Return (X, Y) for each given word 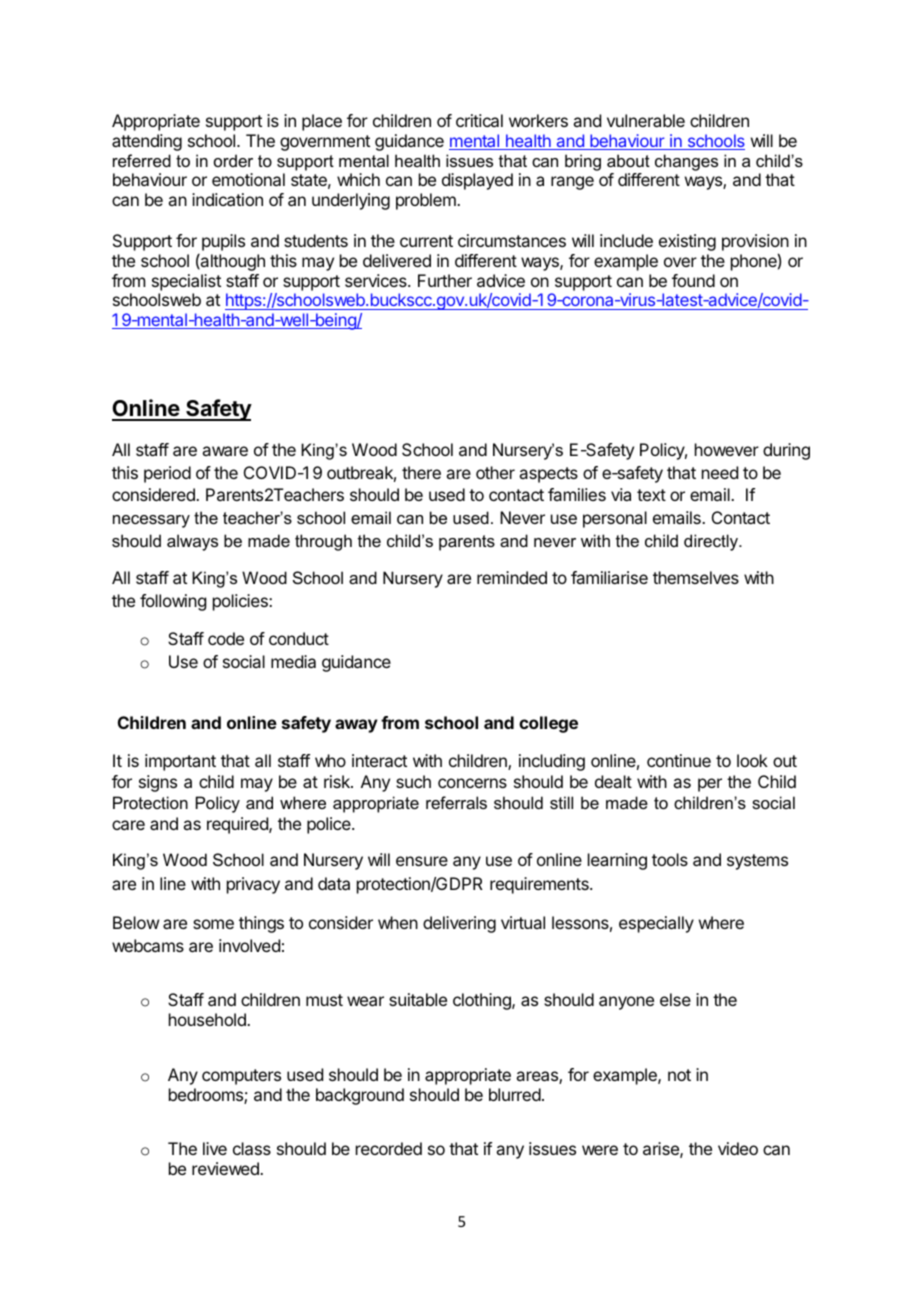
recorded (389, 1148)
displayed (477, 181)
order (233, 160)
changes (686, 162)
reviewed (226, 1168)
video (738, 1148)
